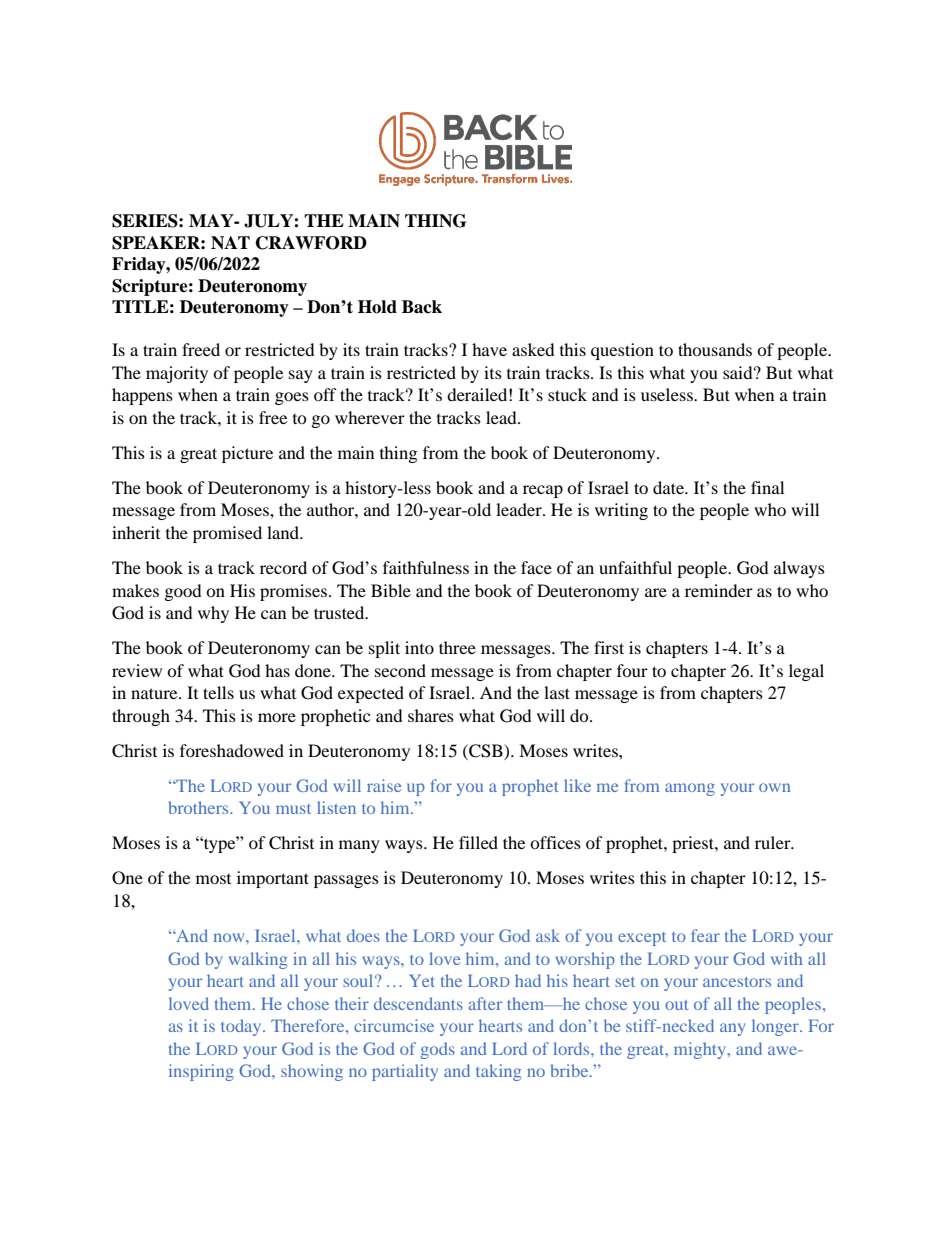 This document has height=1233, width=952. Describe the element at coordinates (806, 672) in the document. I see `legal` at that location.
